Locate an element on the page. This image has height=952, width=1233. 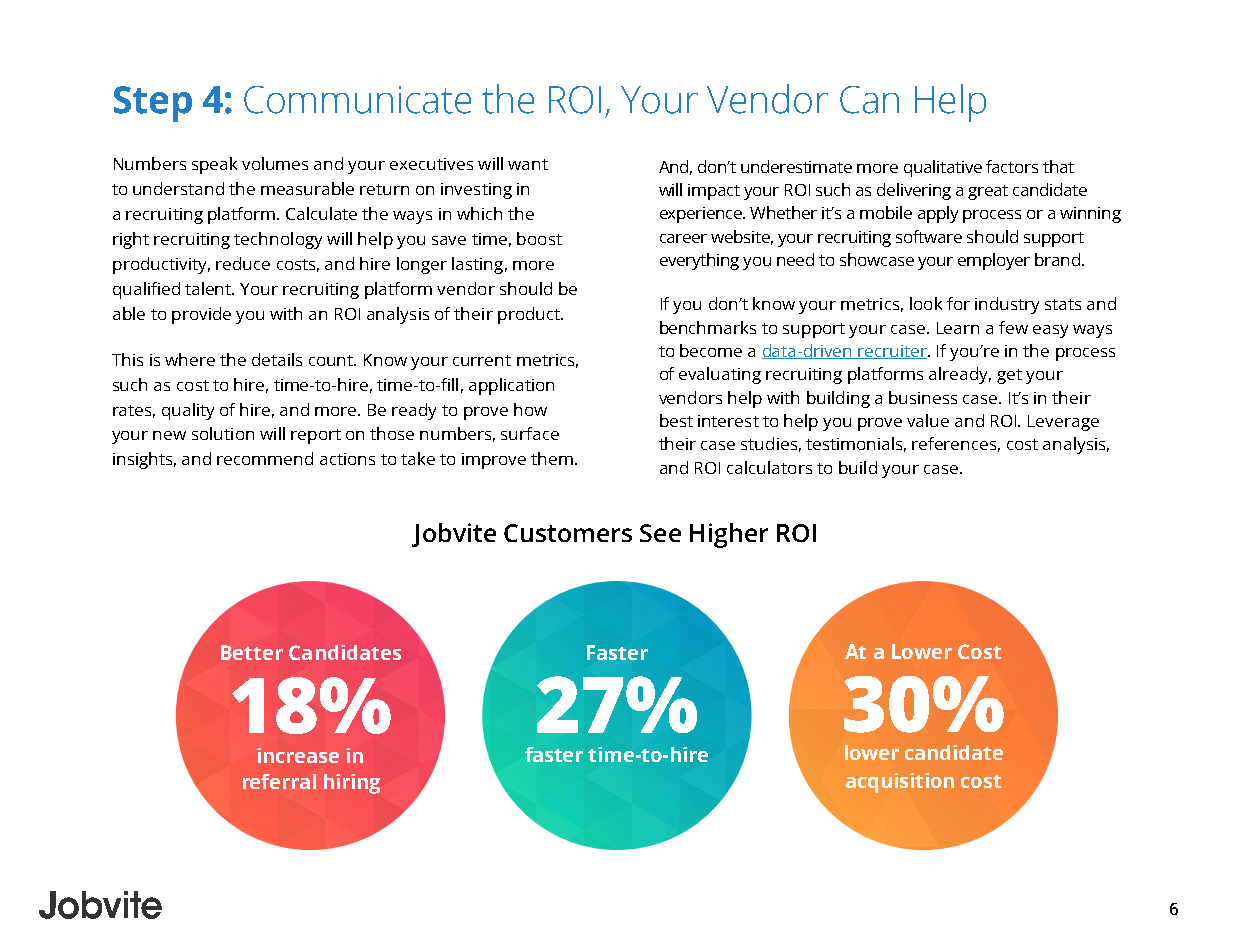
factors is located at coordinates (1012, 166).
